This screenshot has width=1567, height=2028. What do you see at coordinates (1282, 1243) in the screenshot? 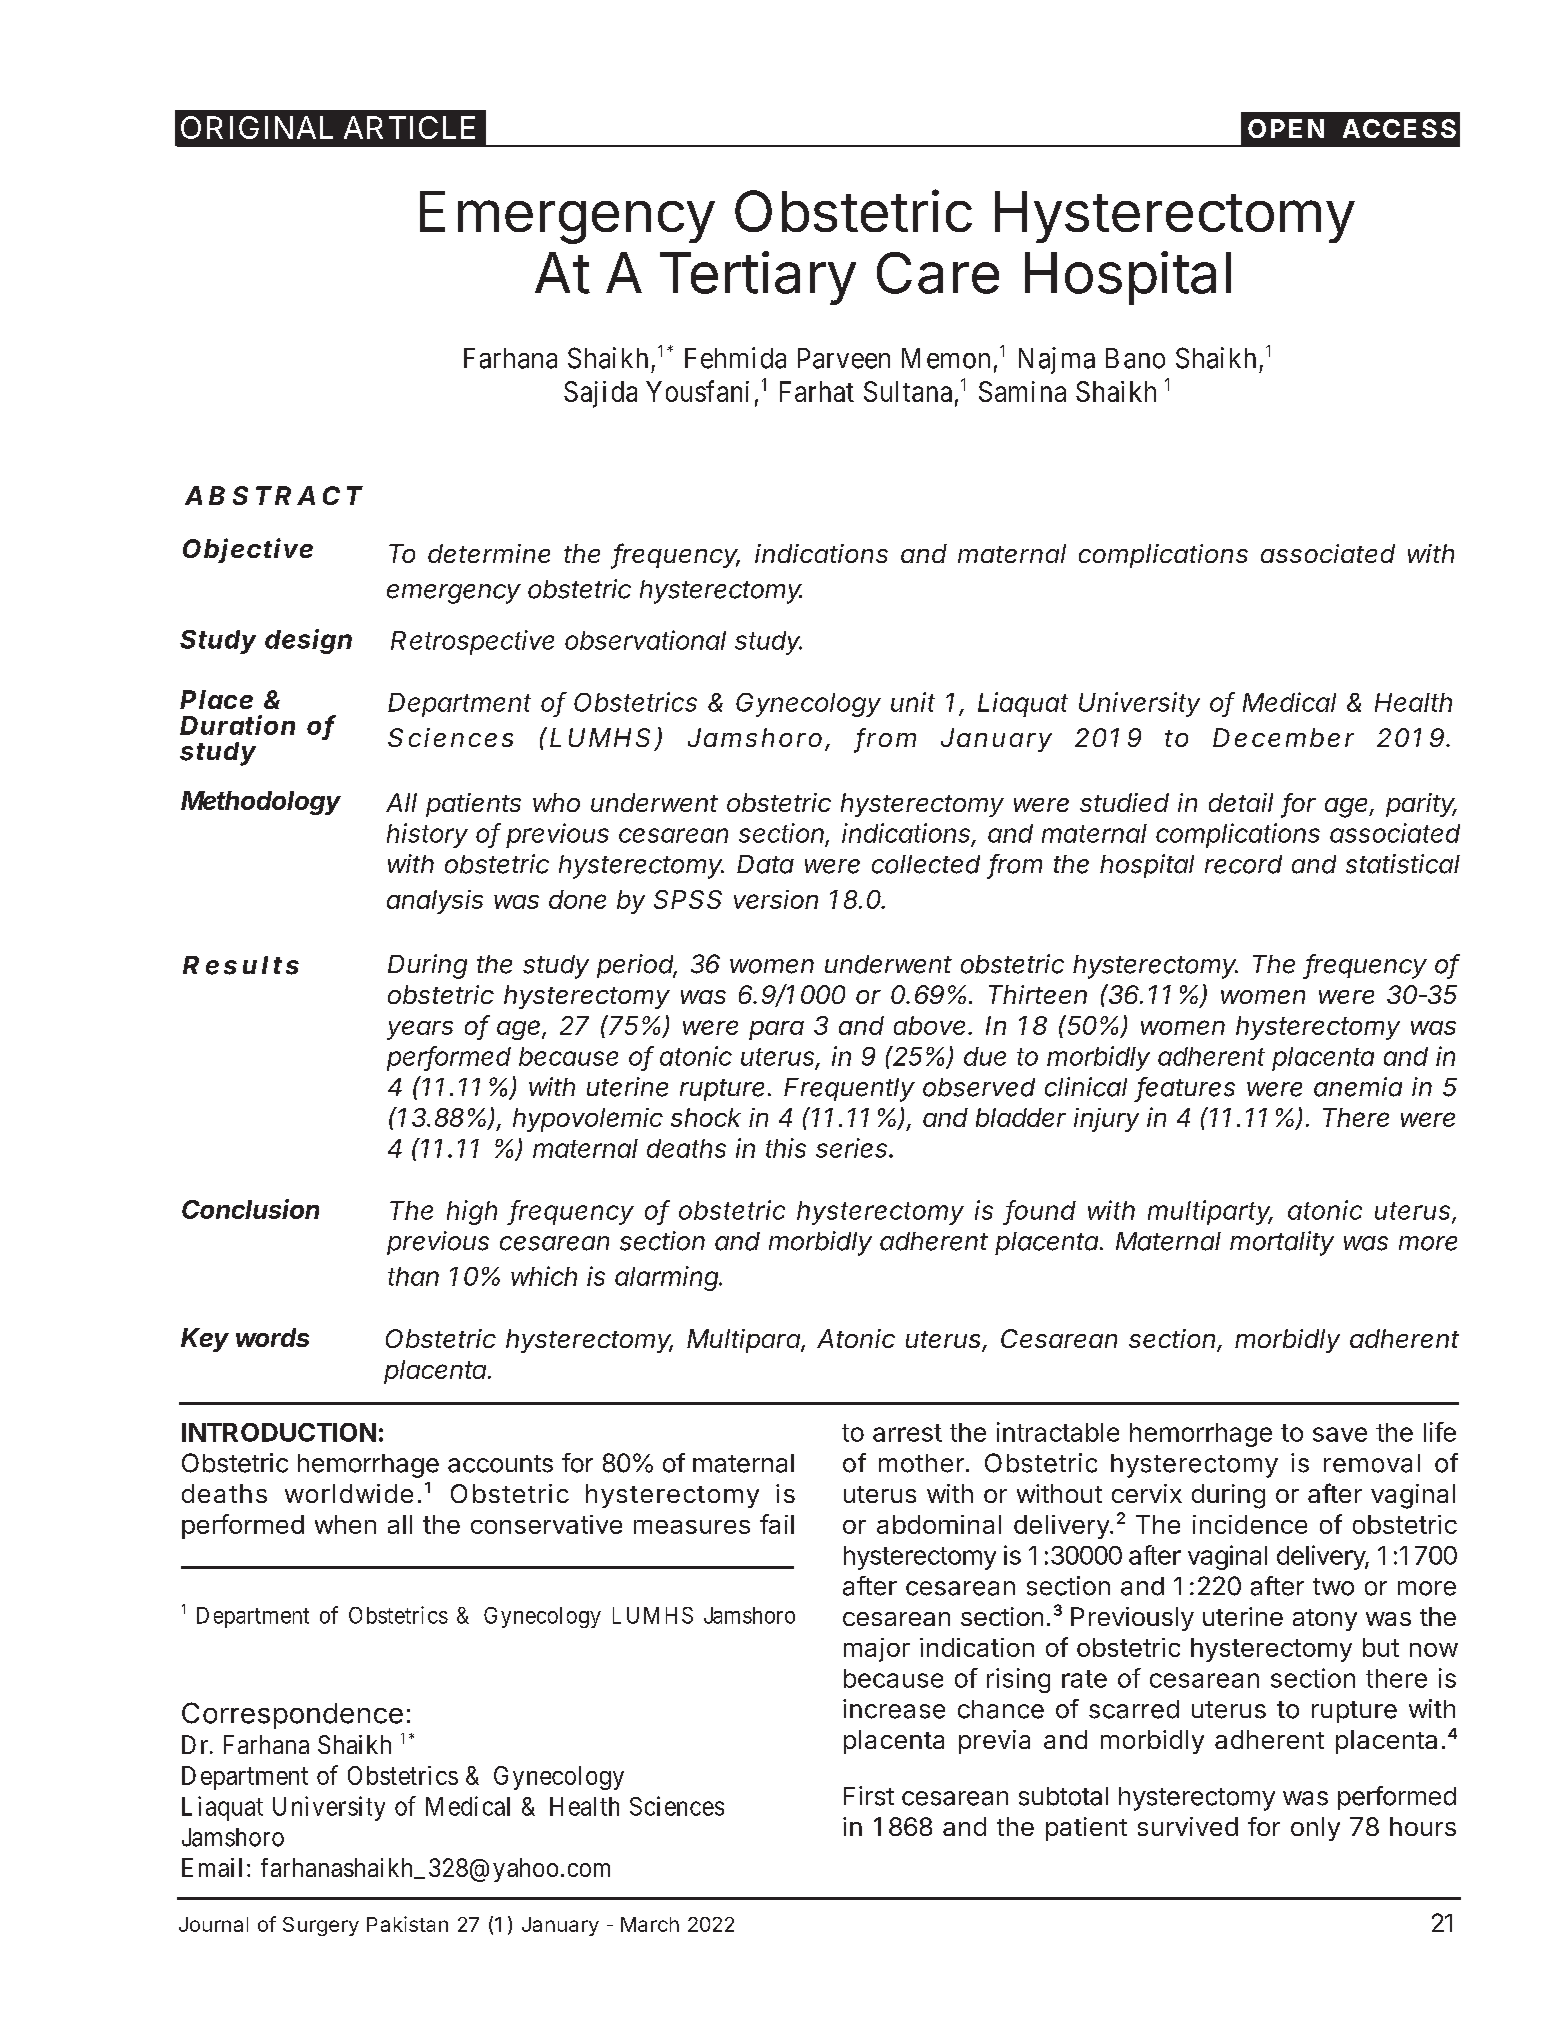
I see `mortality` at bounding box center [1282, 1243].
